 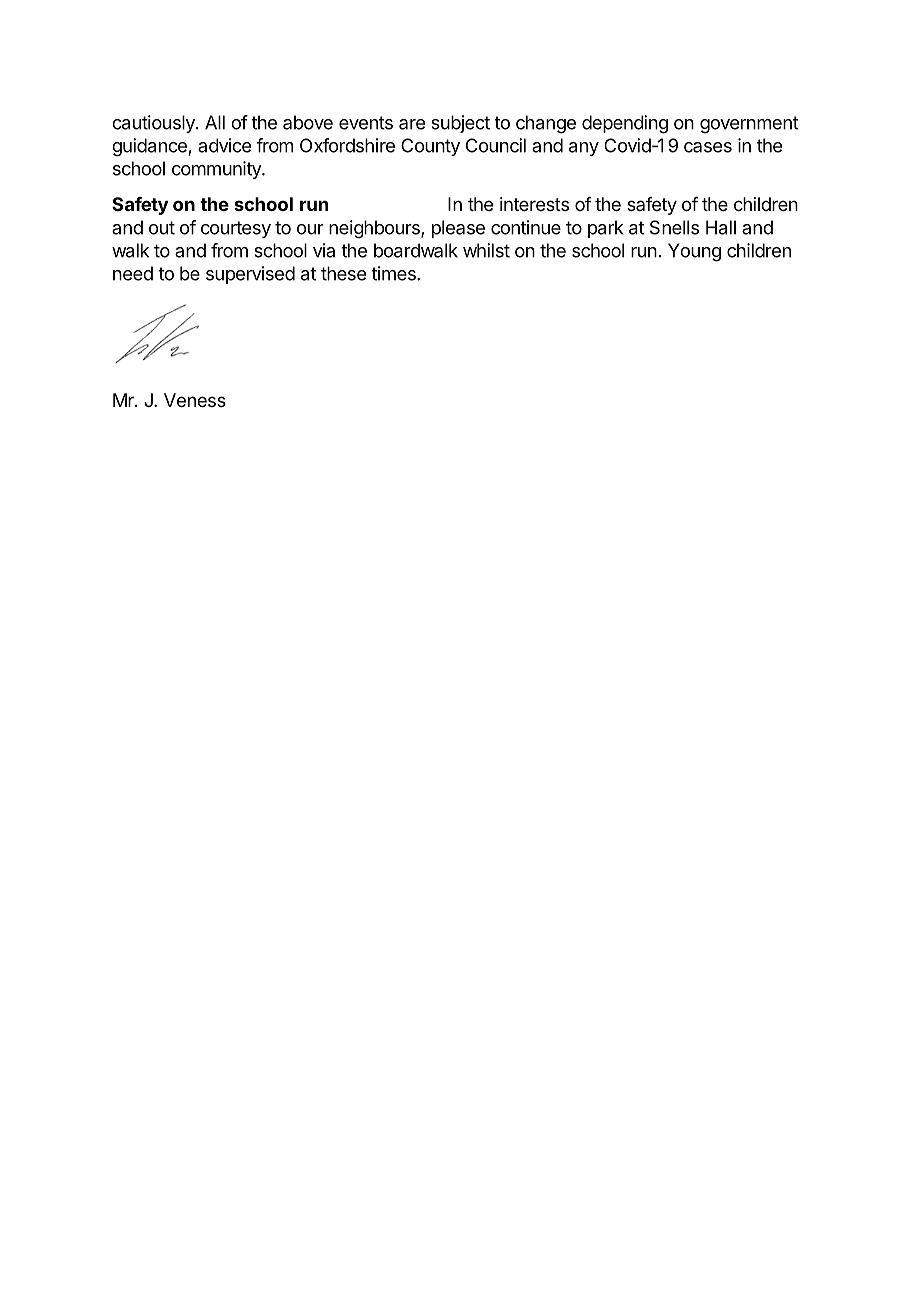 What do you see at coordinates (236, 229) in the screenshot?
I see `courtesy` at bounding box center [236, 229].
